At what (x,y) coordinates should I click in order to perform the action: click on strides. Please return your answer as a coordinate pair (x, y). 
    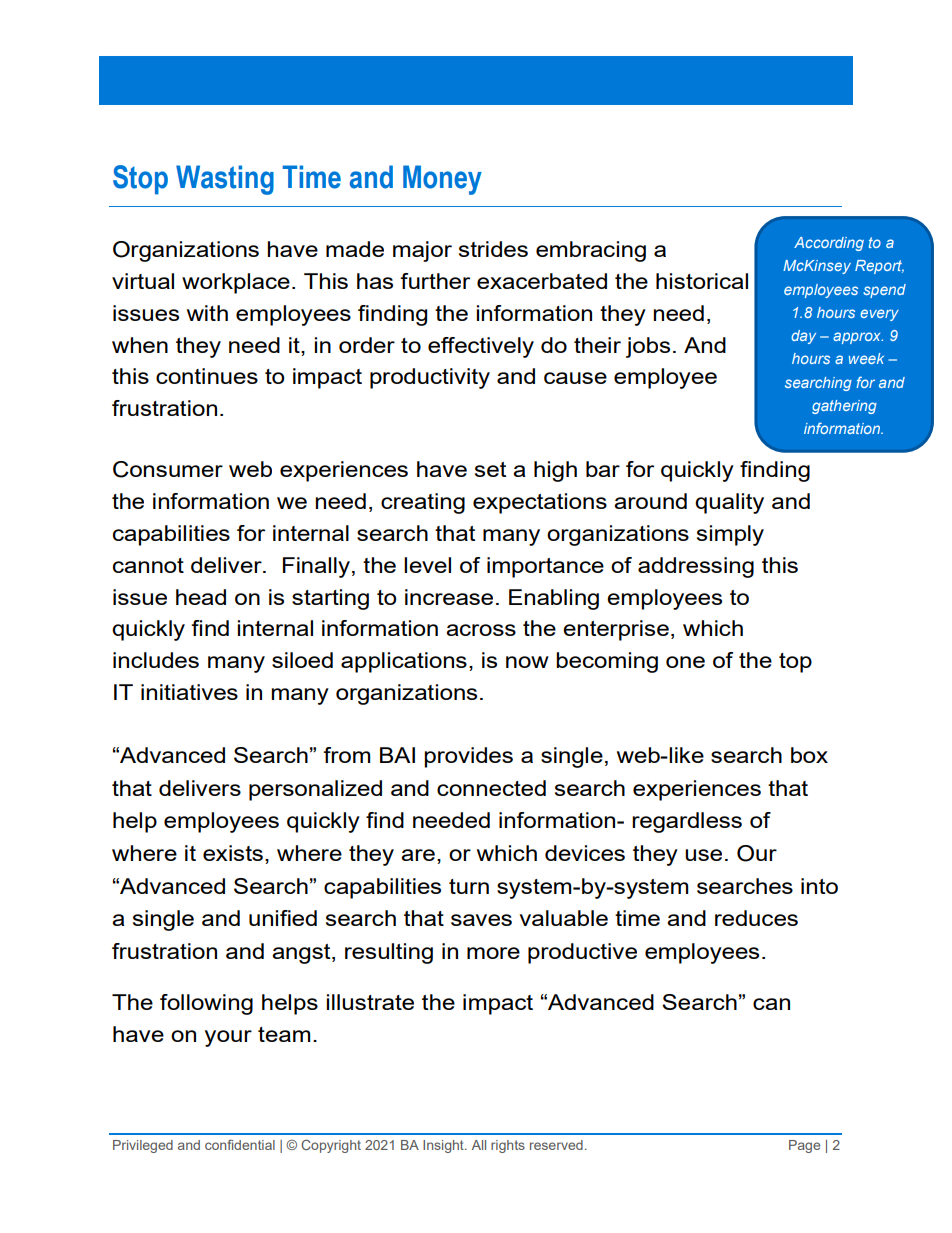
    Looking at the image, I should click on (493, 249).
